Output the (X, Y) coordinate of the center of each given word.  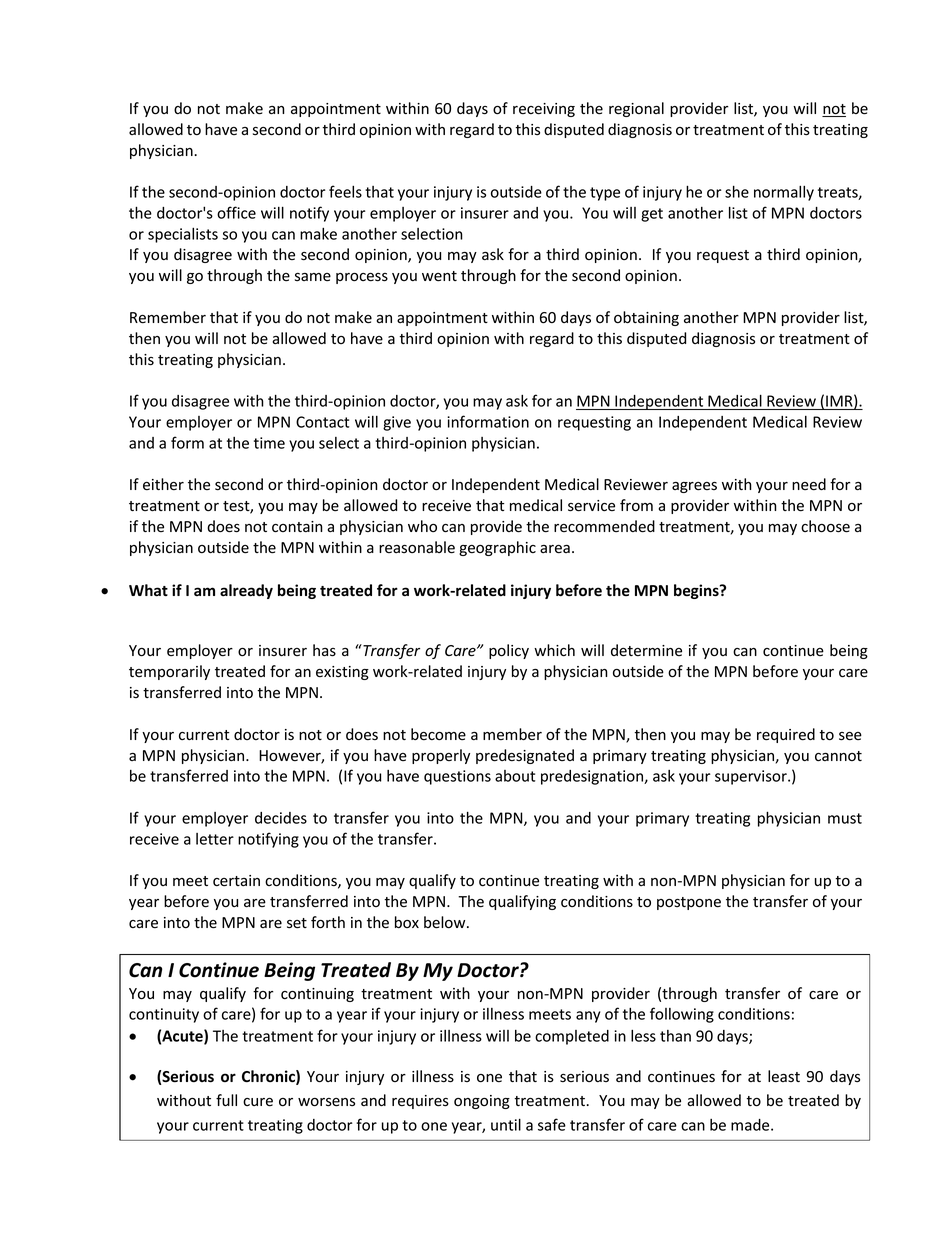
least (784, 1076)
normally (784, 193)
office (236, 212)
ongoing (482, 1102)
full (226, 1100)
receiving (544, 110)
